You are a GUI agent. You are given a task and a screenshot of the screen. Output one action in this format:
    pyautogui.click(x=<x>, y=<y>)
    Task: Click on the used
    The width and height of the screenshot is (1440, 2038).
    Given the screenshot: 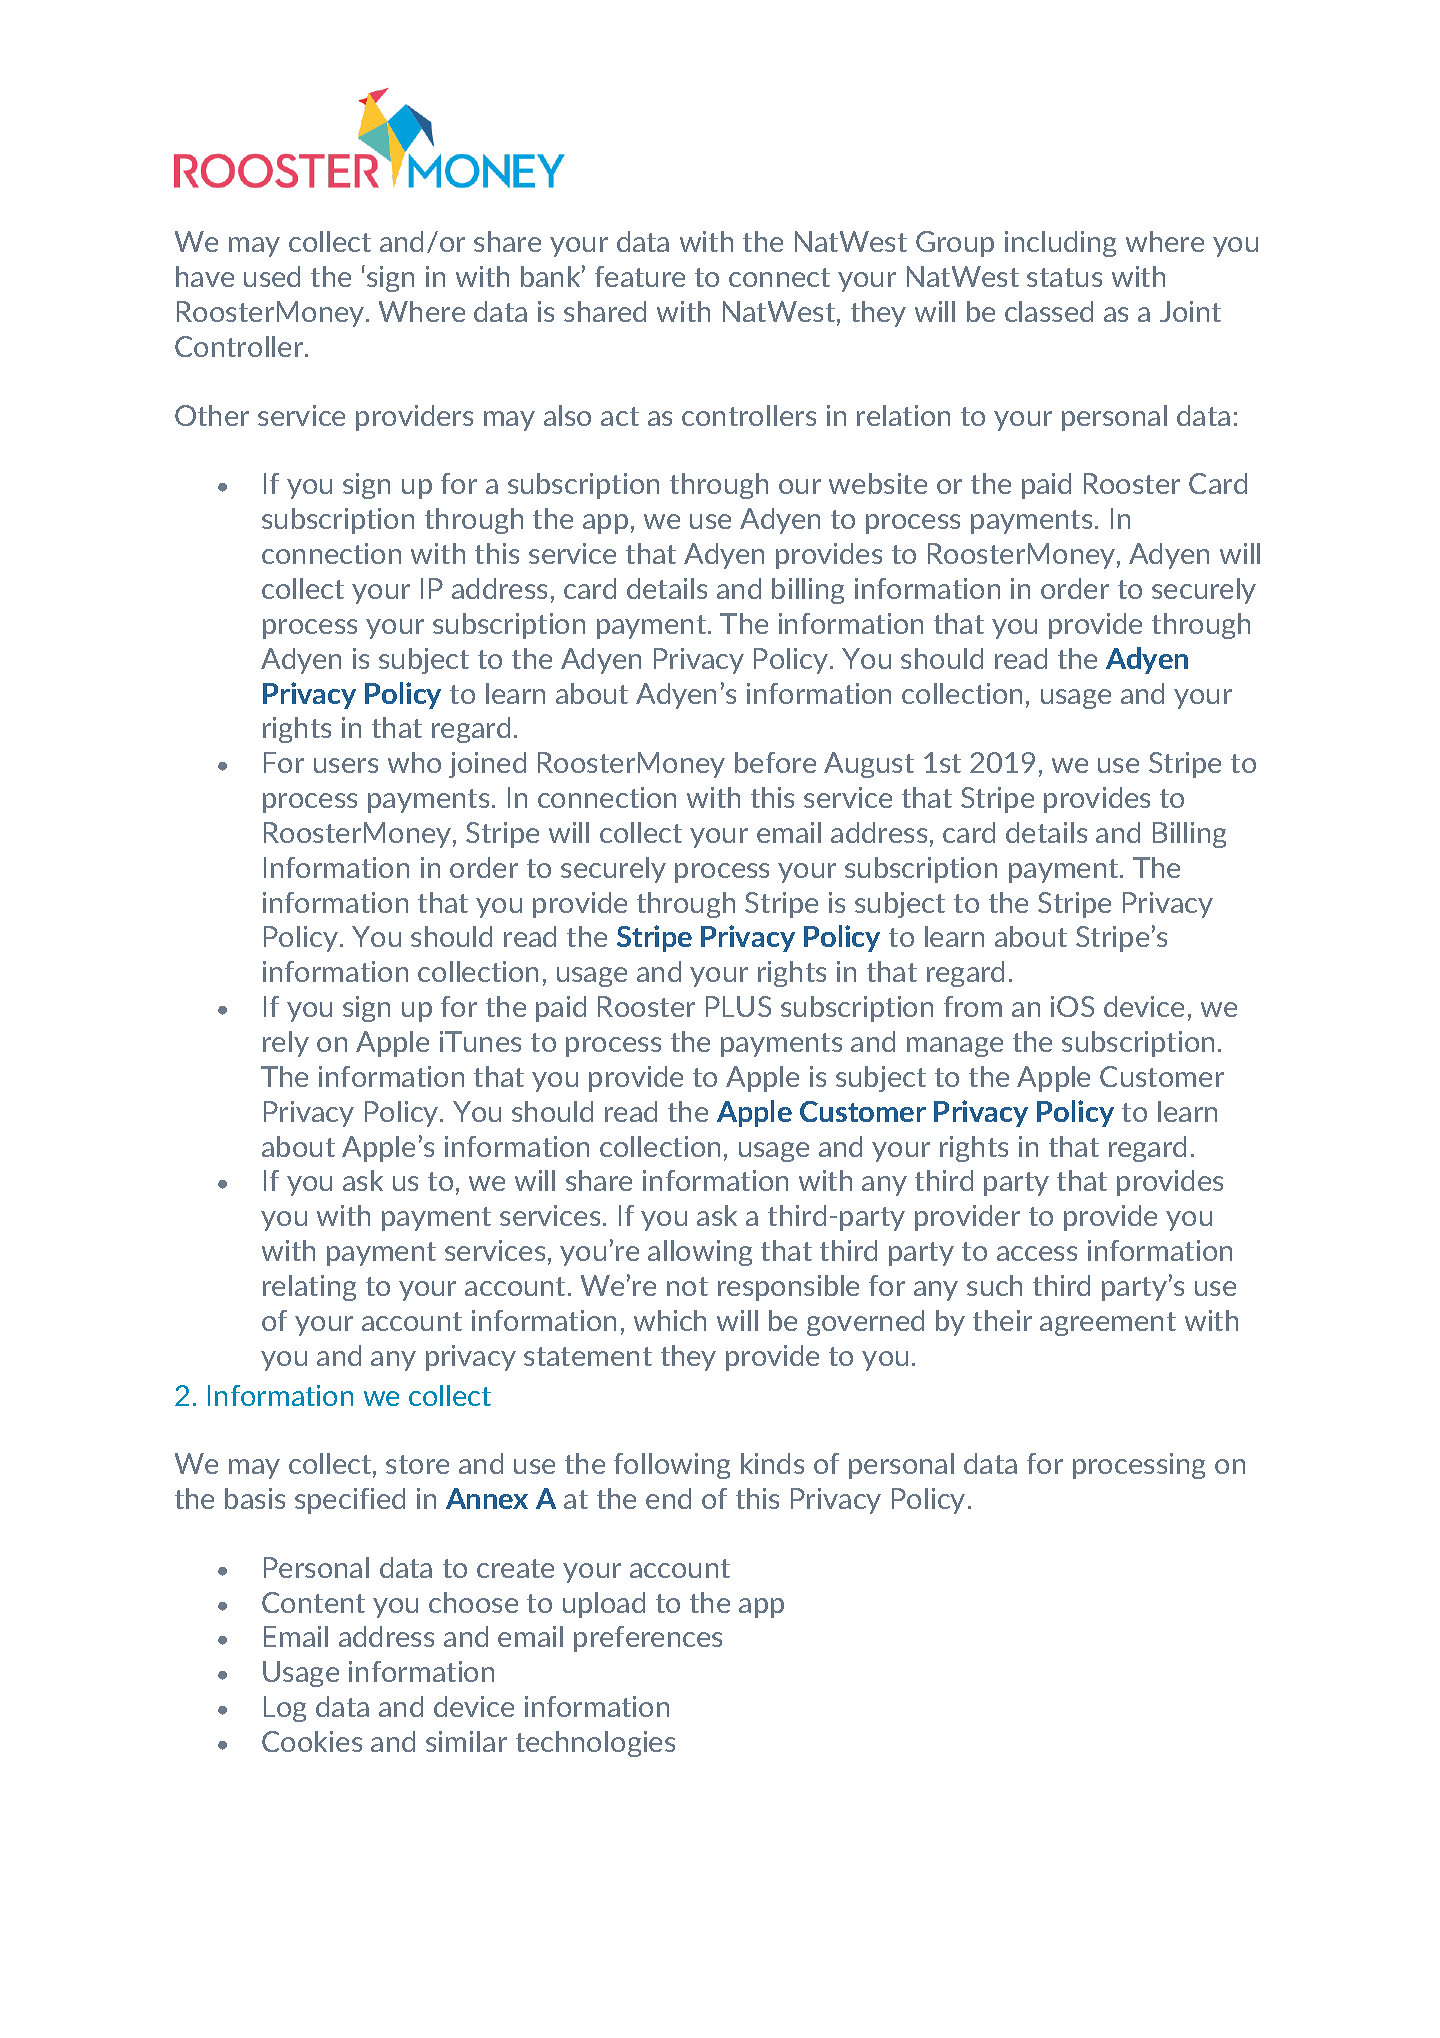 What is the action you would take?
    pyautogui.click(x=272, y=276)
